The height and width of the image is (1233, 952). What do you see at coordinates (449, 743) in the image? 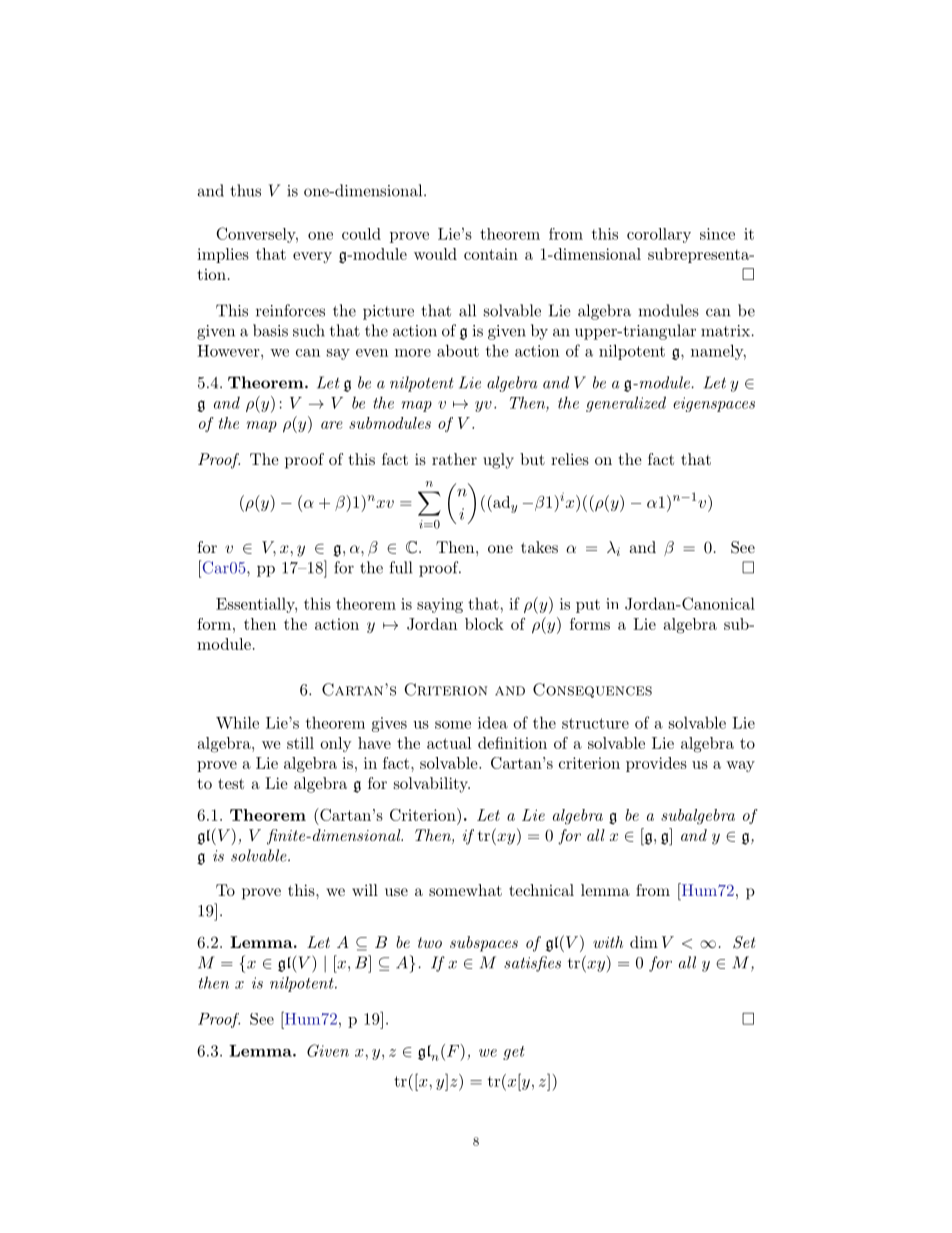
I see `actual` at bounding box center [449, 743].
